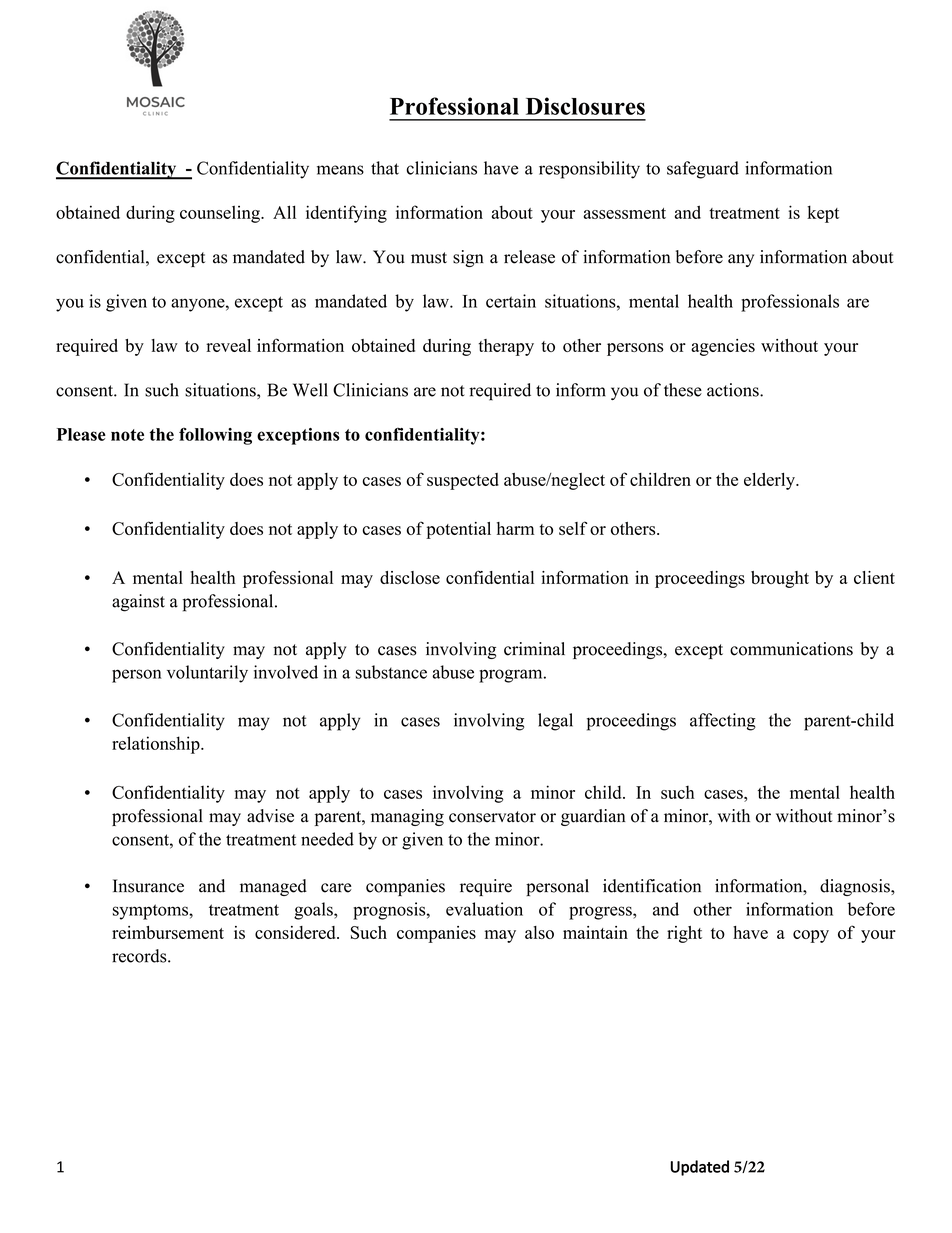 Image resolution: width=952 pixels, height=1233 pixels. What do you see at coordinates (723, 722) in the document?
I see `affecting` at bounding box center [723, 722].
